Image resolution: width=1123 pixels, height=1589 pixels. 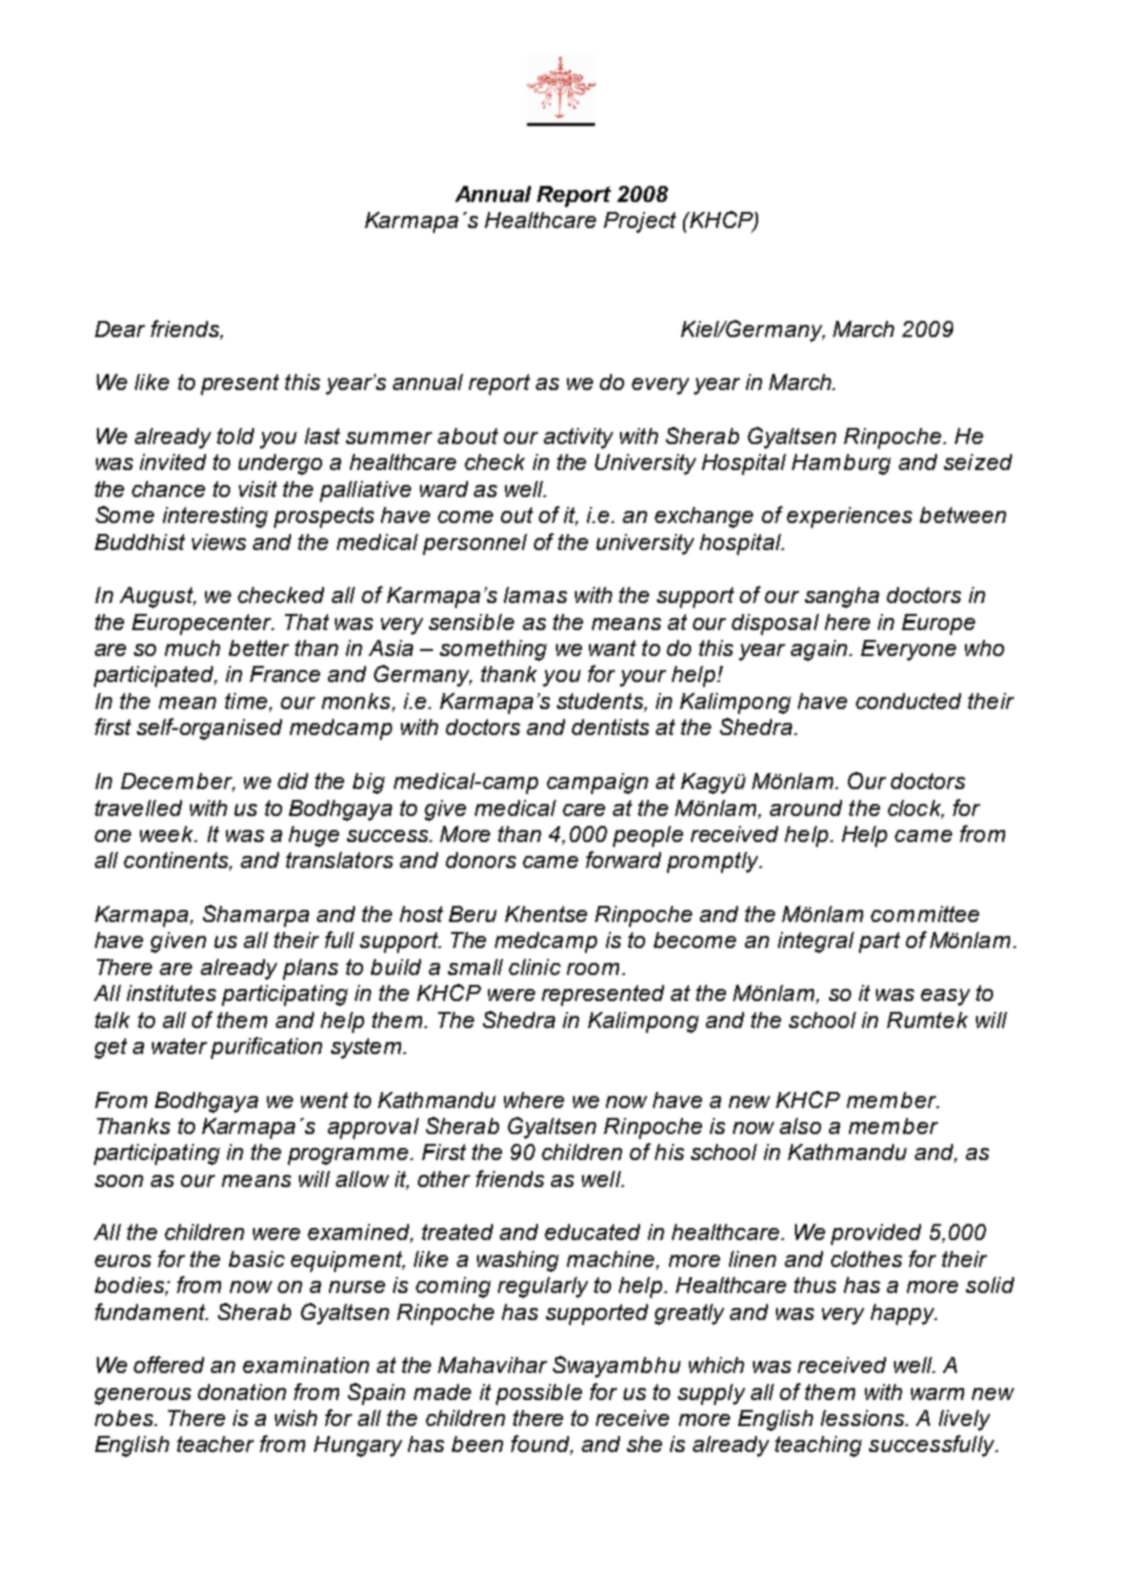 I want to click on Hamburg, so click(x=841, y=464).
